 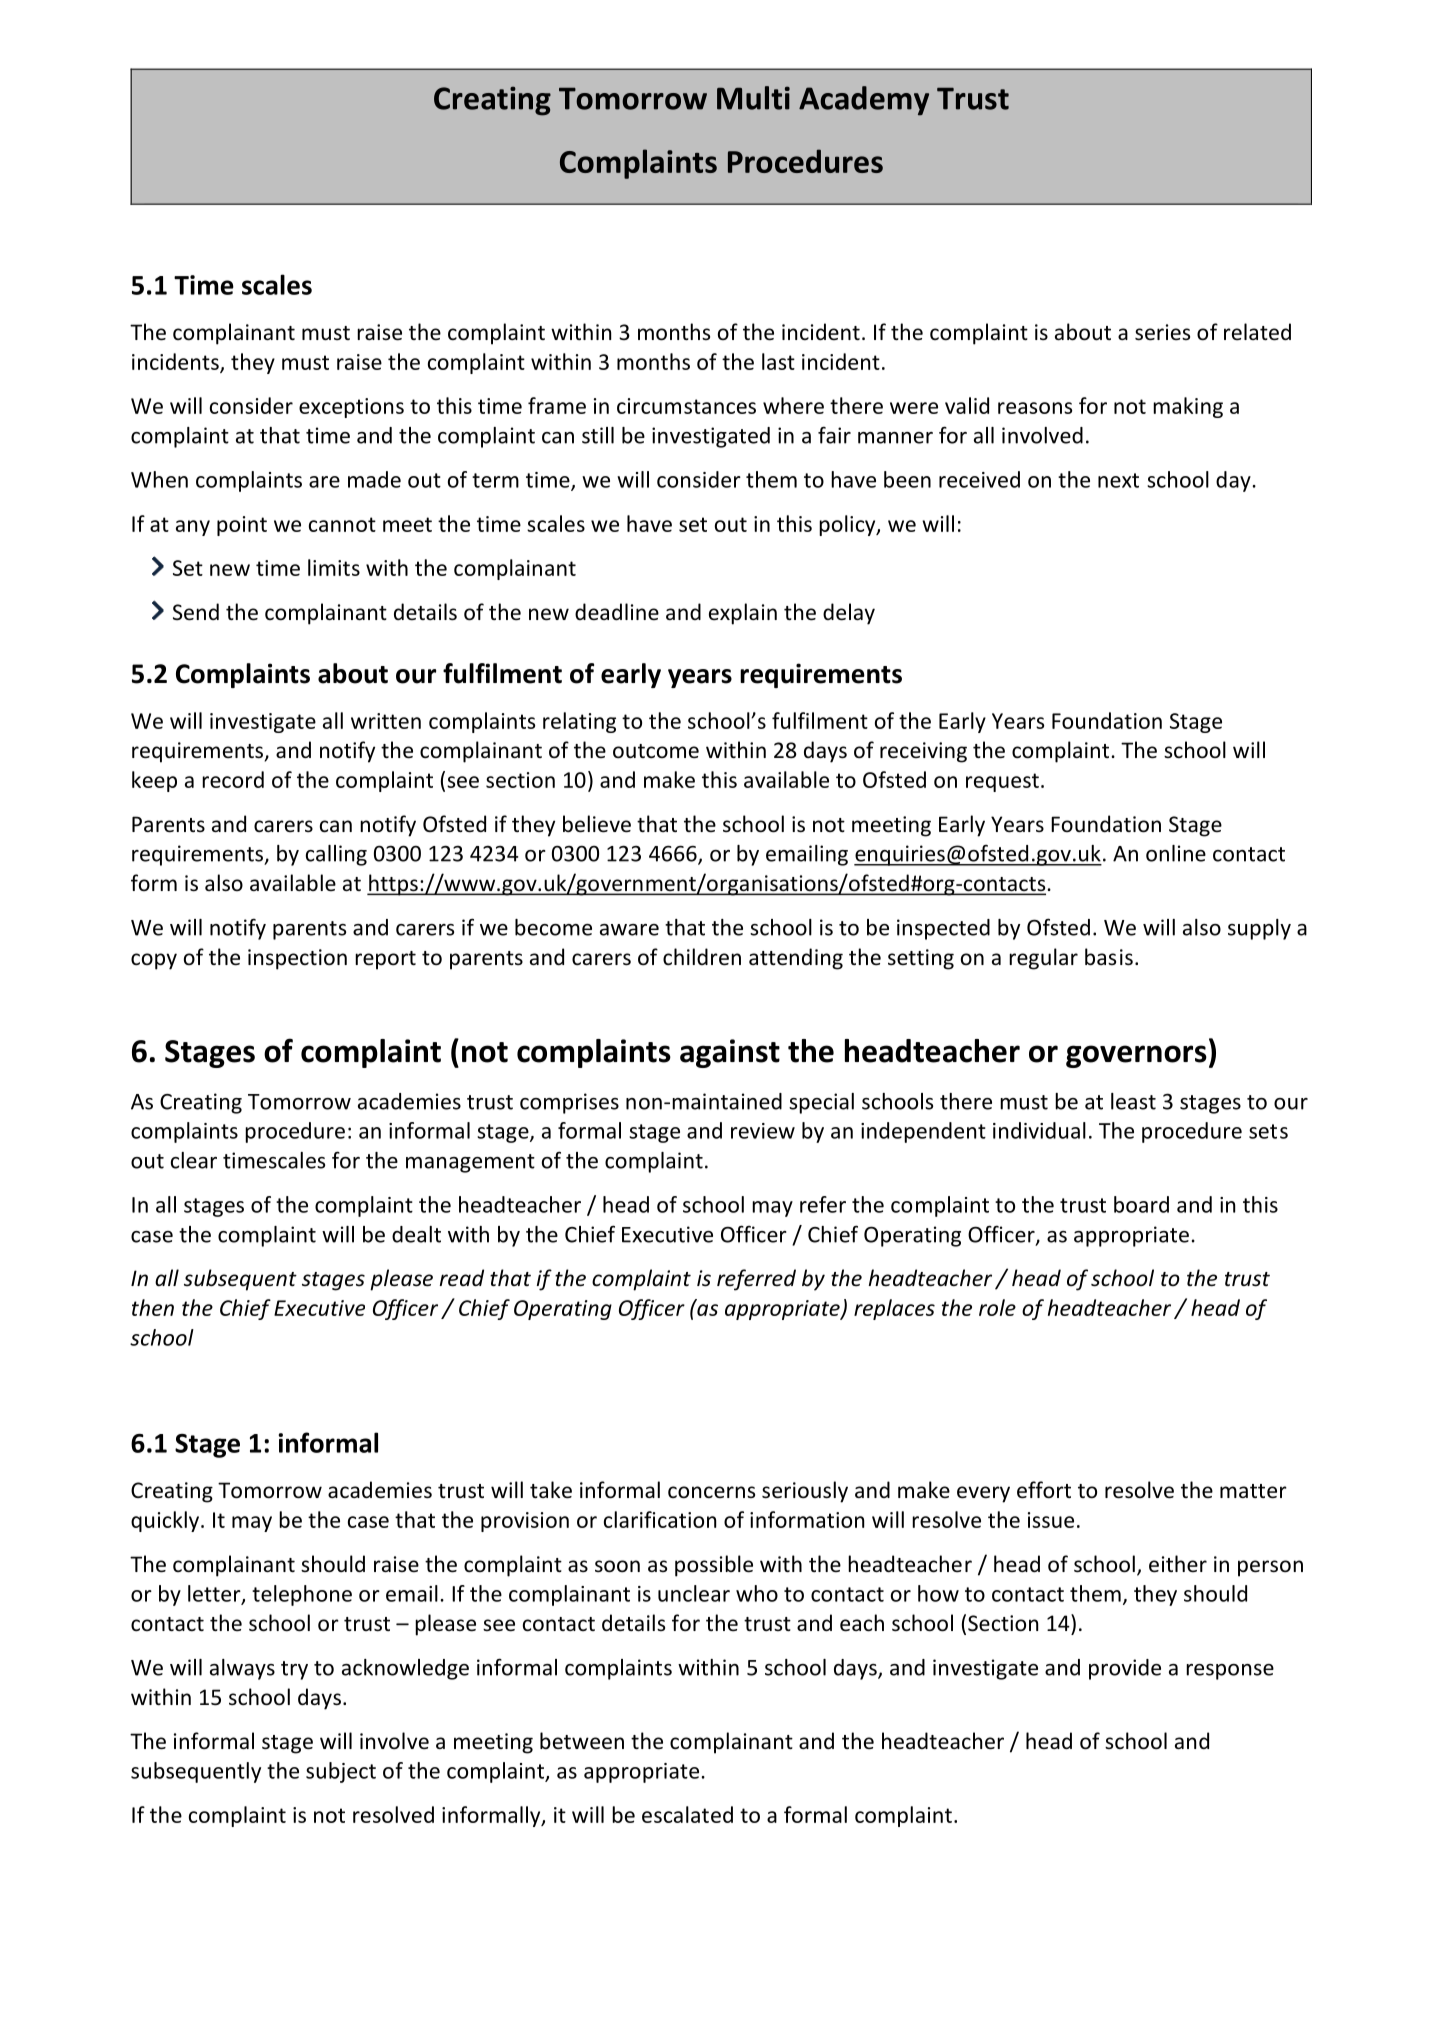 I want to click on online, so click(x=1176, y=853).
